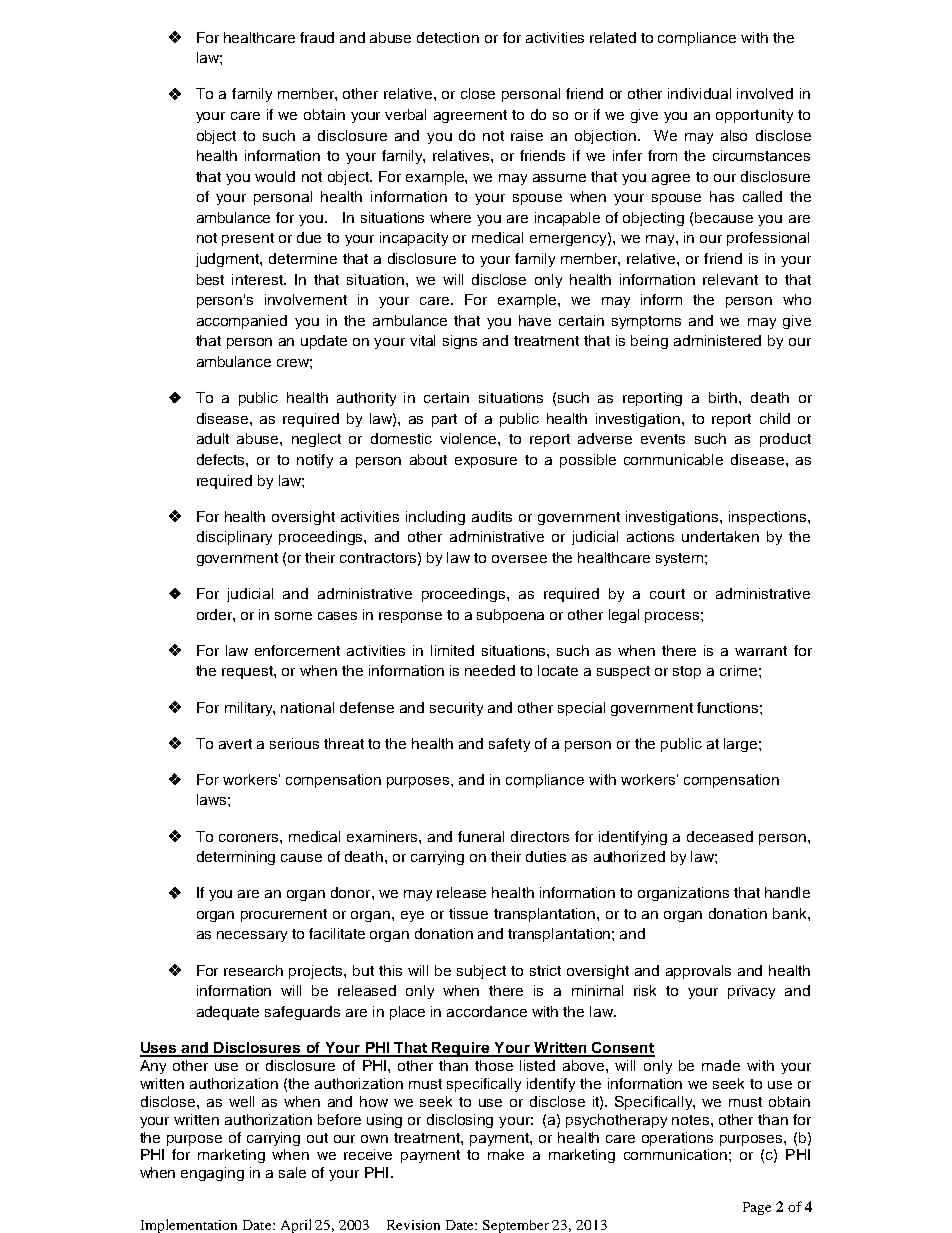 This screenshot has width=952, height=1233. Describe the element at coordinates (717, 340) in the screenshot. I see `administered` at that location.
